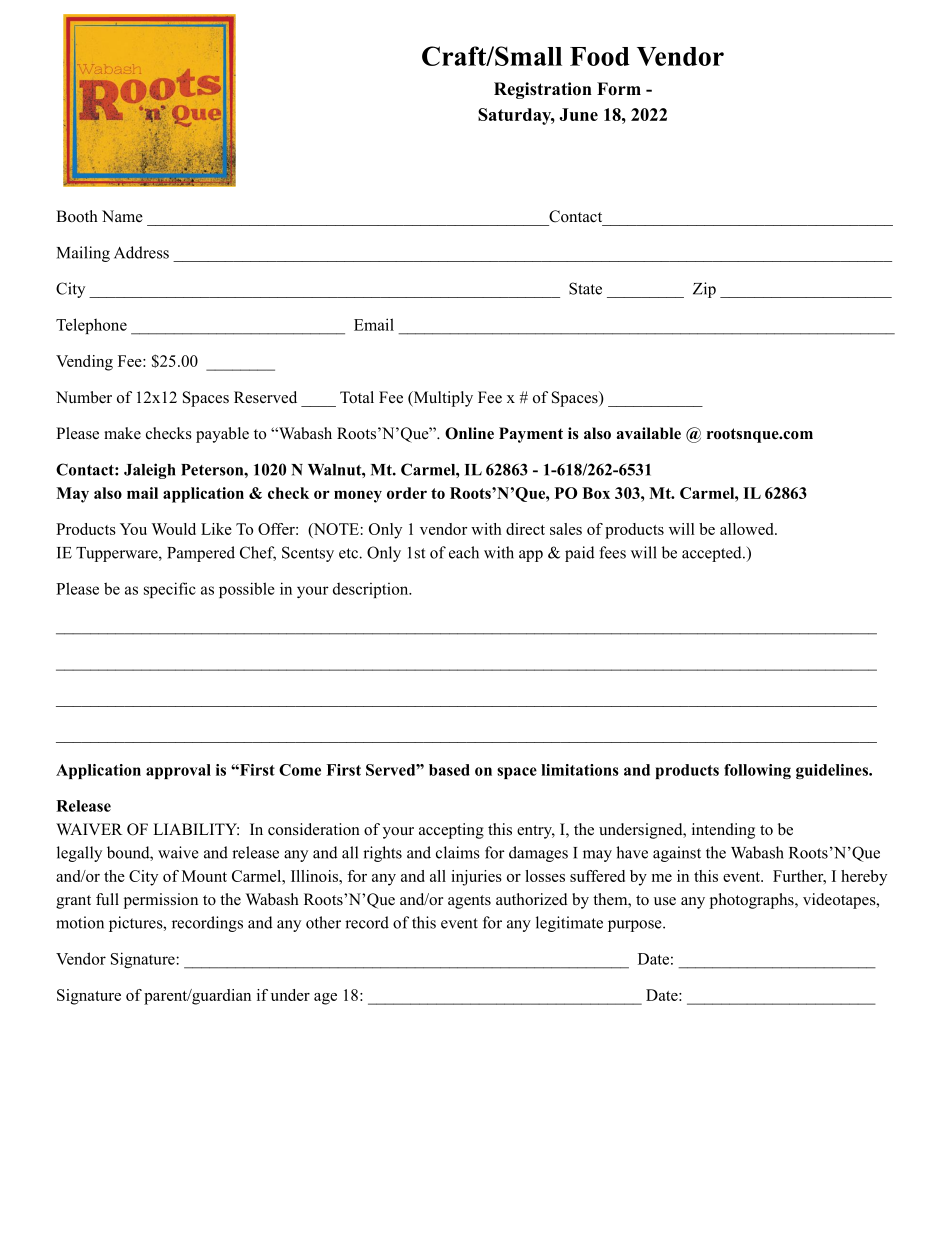 The width and height of the document is (952, 1233). I want to click on order, so click(407, 493).
